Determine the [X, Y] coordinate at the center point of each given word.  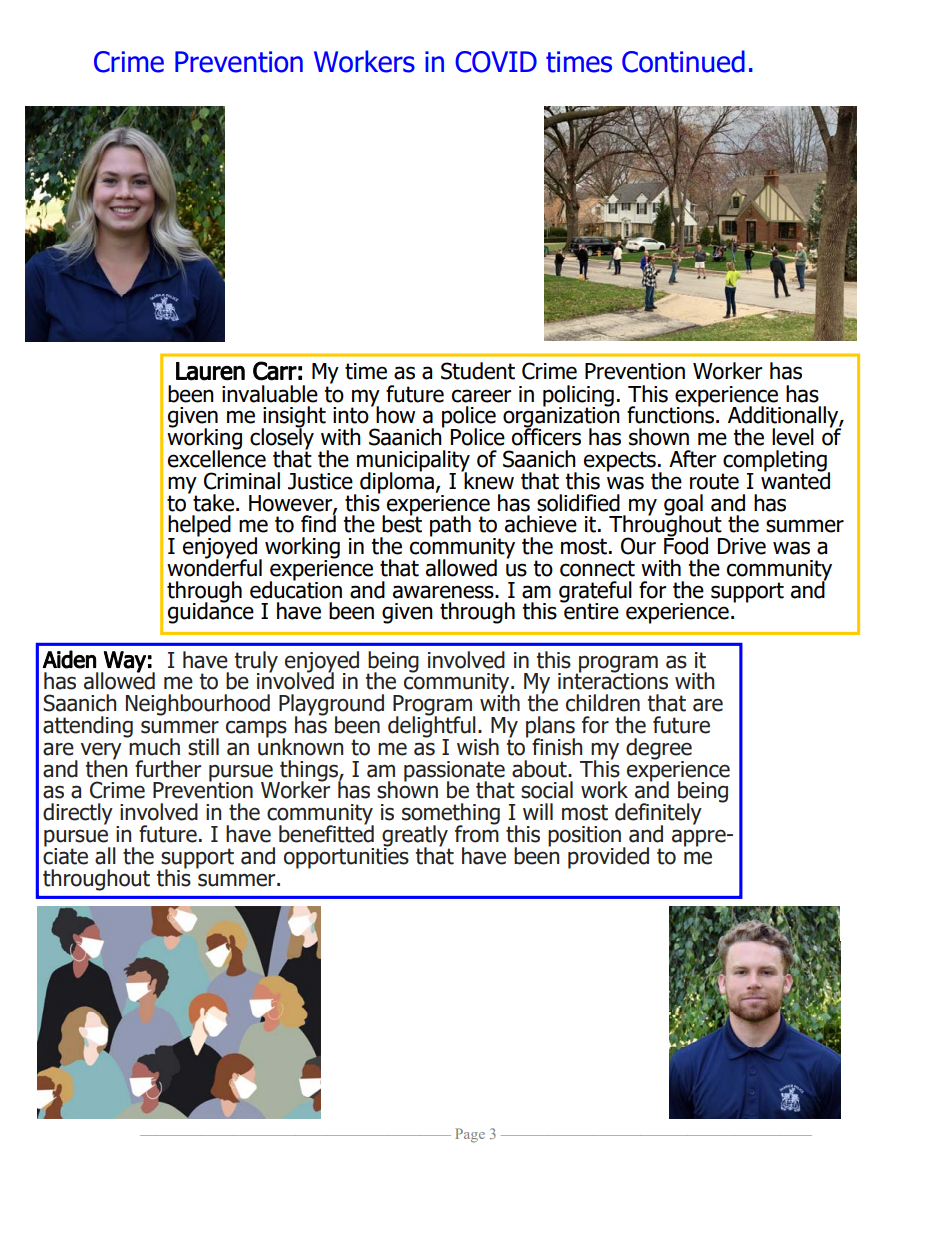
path [450, 526]
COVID [496, 62]
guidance [211, 612]
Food [686, 545]
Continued [683, 61]
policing [578, 397]
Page [470, 1135]
